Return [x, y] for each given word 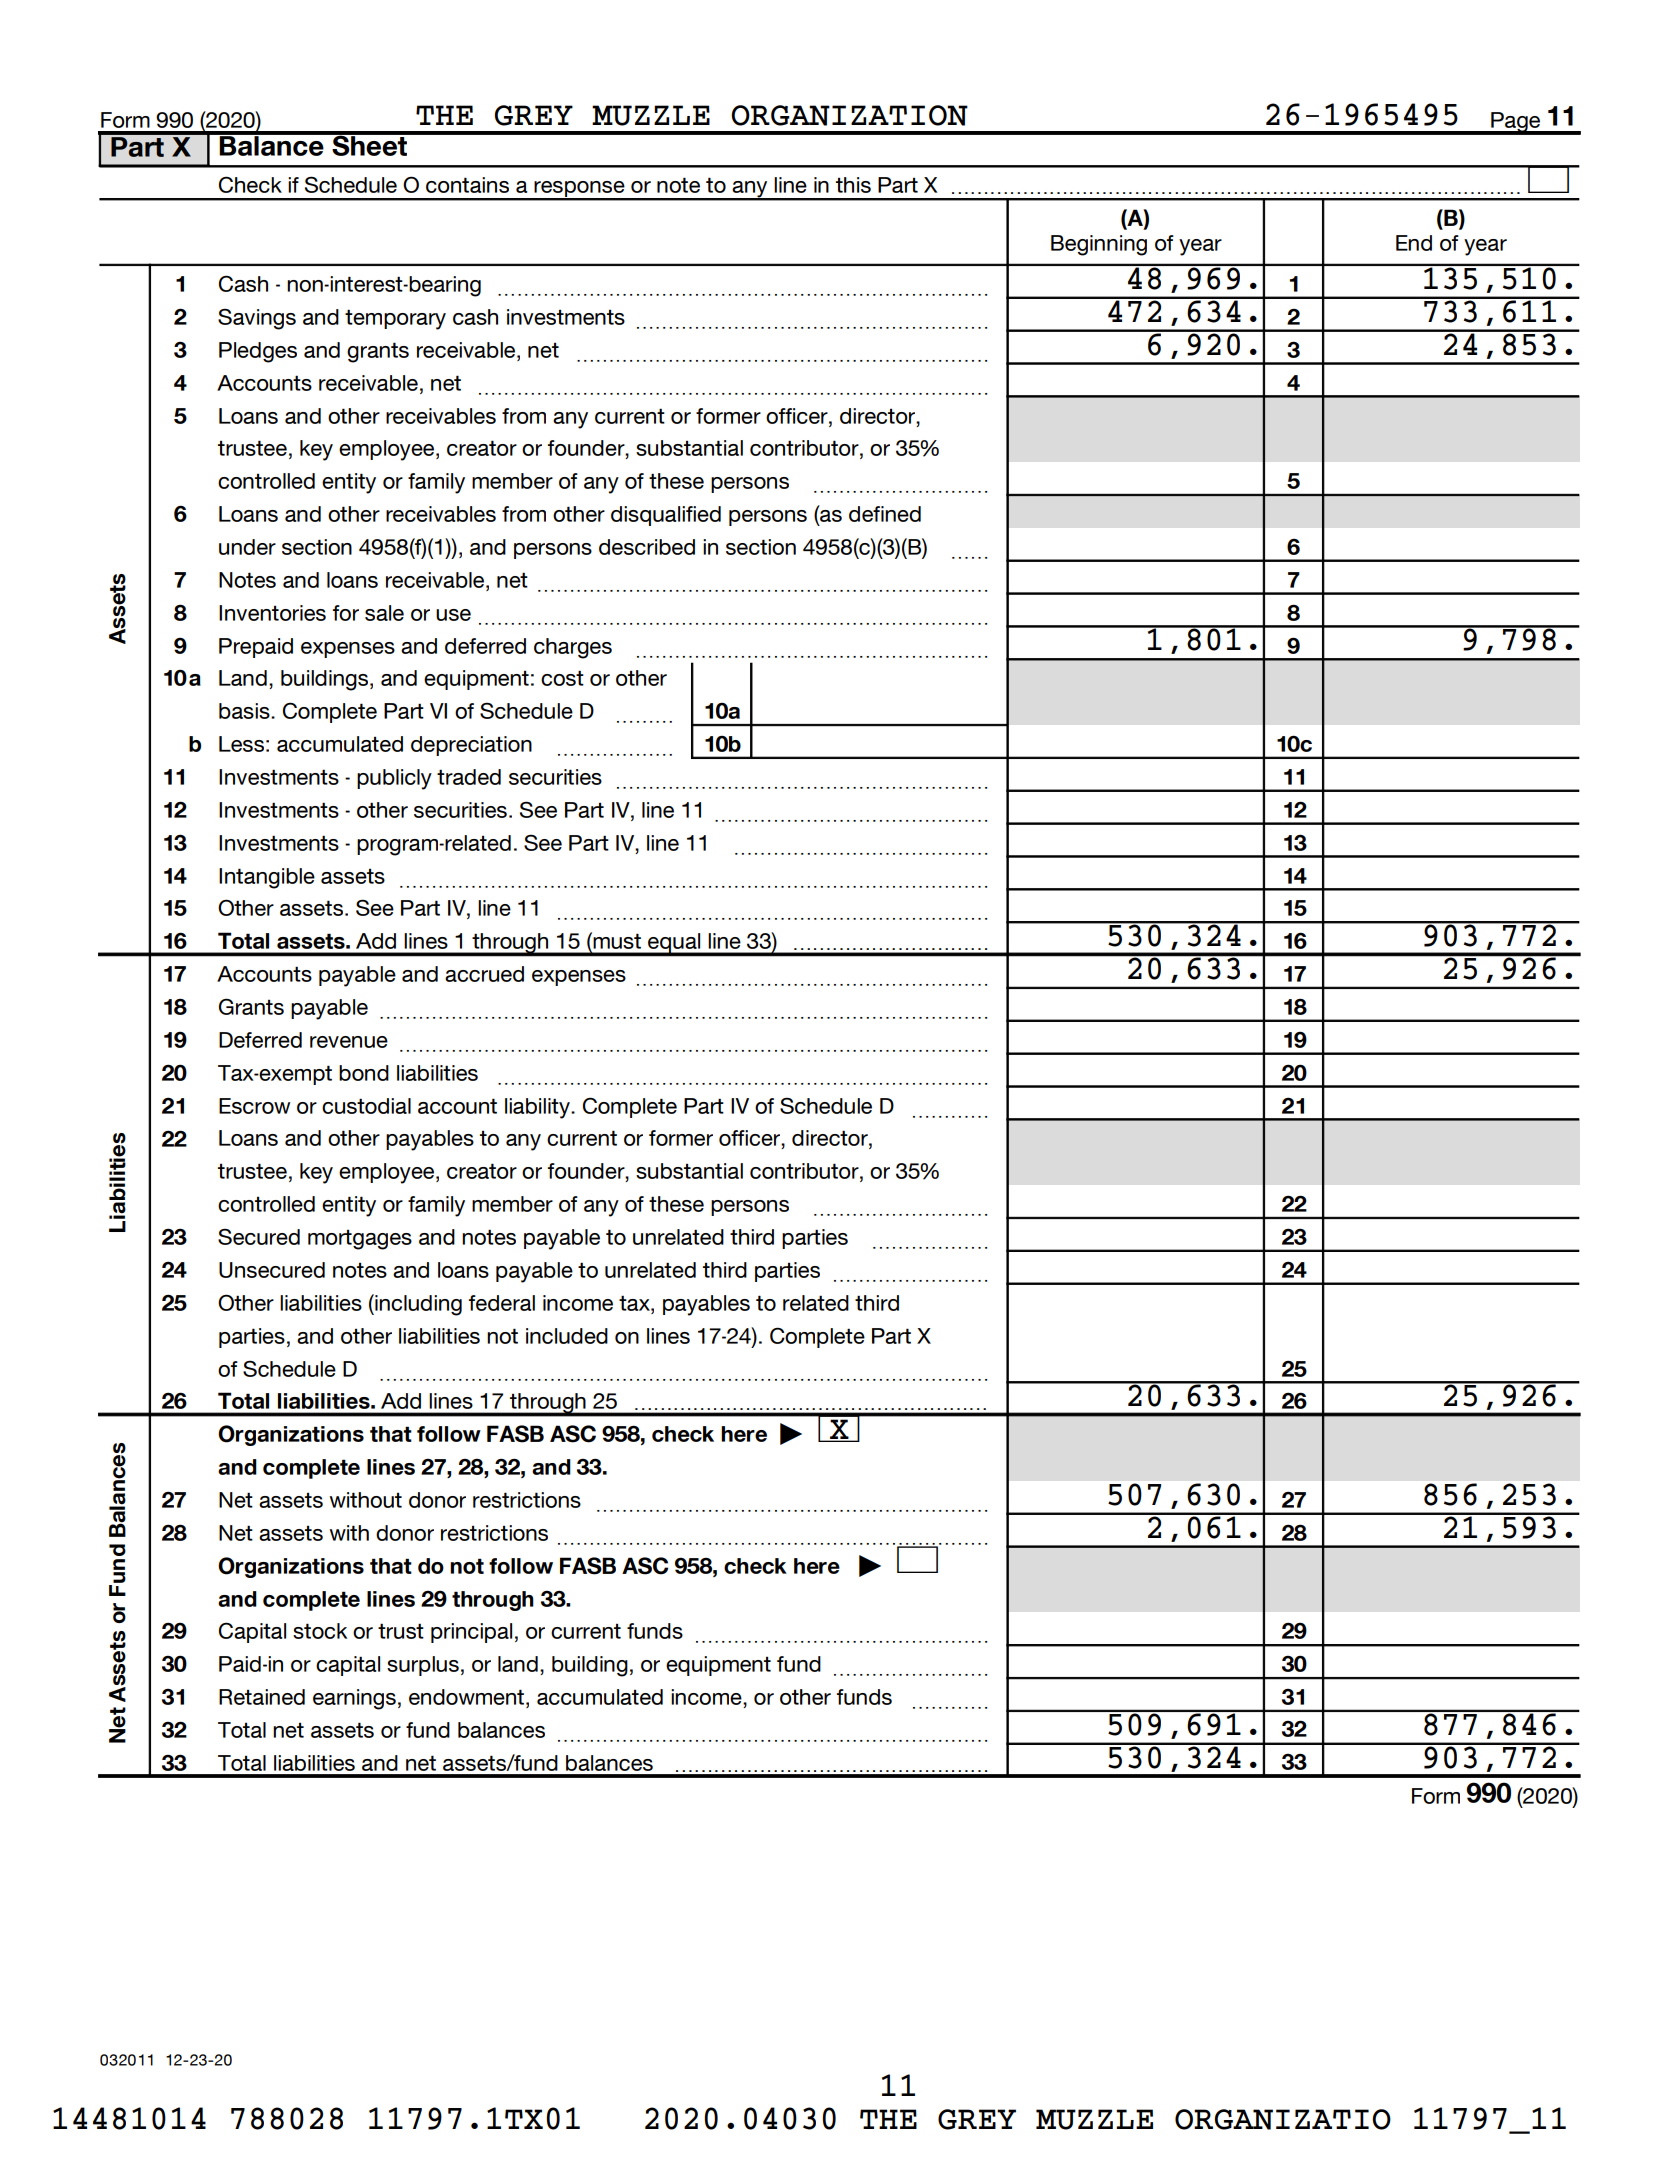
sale [384, 613]
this [853, 185]
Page [1516, 123]
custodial [366, 1106]
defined [885, 514]
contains [467, 185]
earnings [354, 1699]
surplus [423, 1666]
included [567, 1336]
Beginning [1099, 245]
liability [538, 1108]
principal [471, 1633]
